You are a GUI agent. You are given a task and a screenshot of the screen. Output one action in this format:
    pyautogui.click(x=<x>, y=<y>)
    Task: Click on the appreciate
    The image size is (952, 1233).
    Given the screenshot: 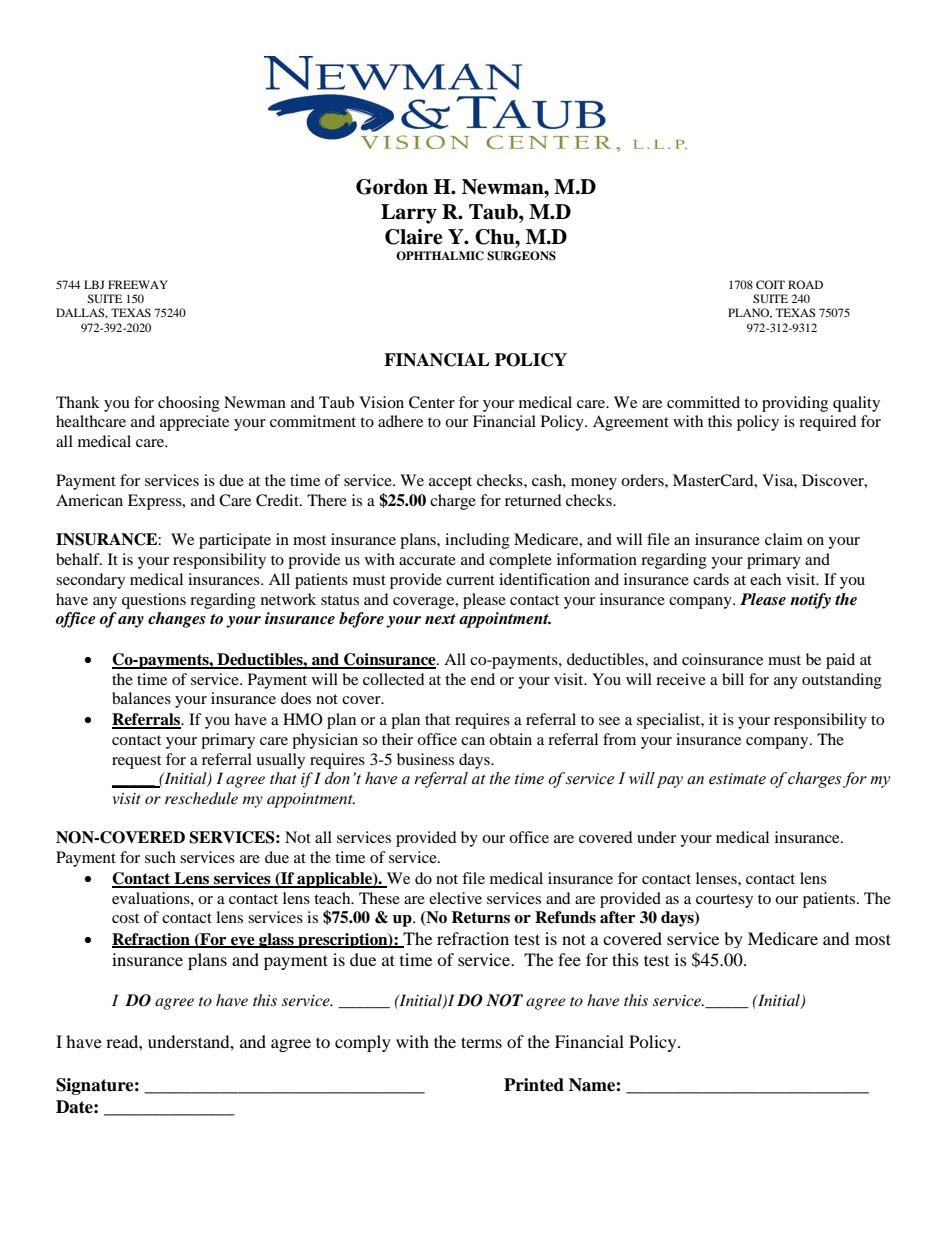 What is the action you would take?
    pyautogui.click(x=194, y=423)
